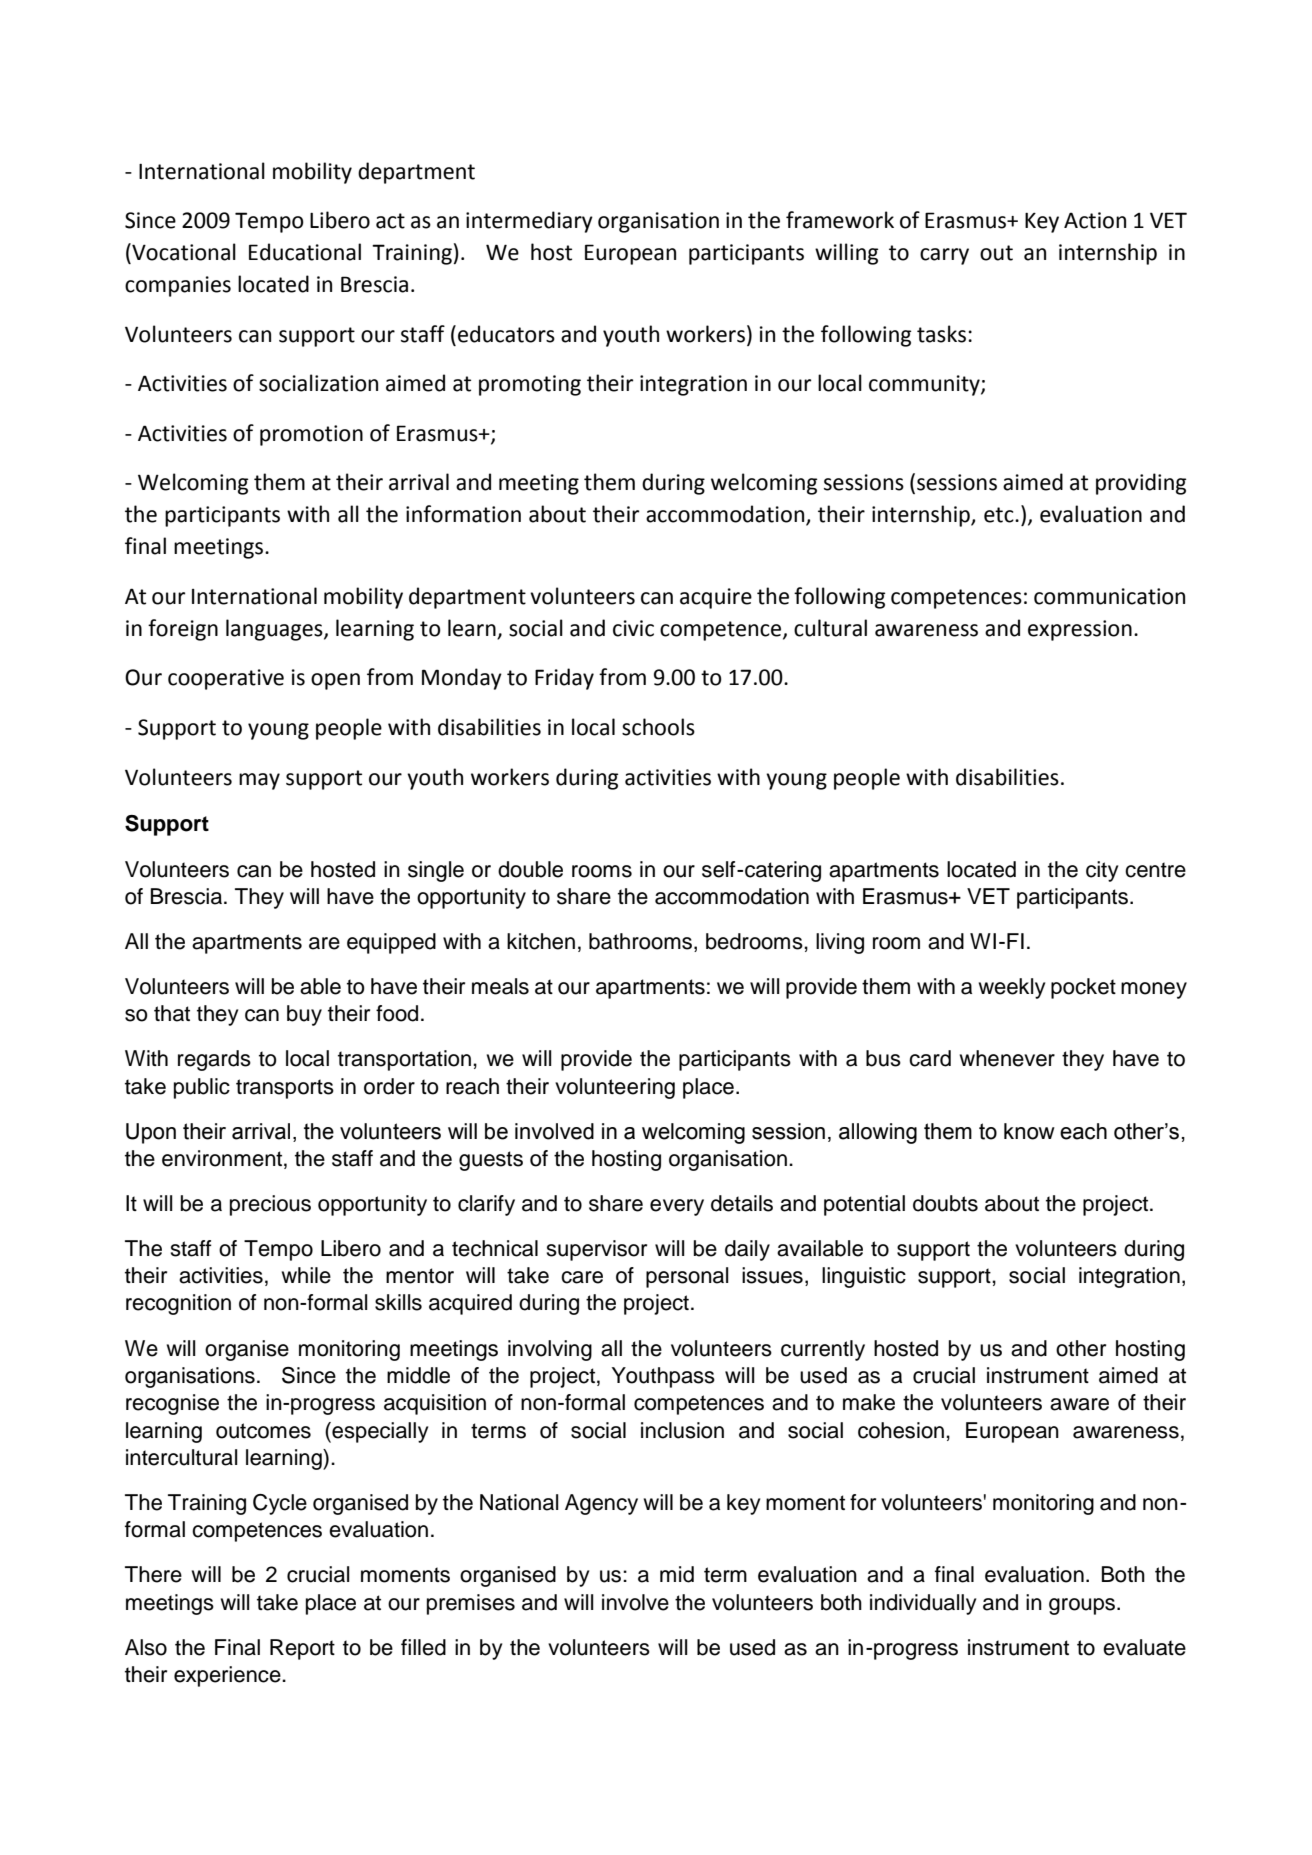 This screenshot has height=1855, width=1312. Describe the element at coordinates (305, 252) in the screenshot. I see `Educational` at that location.
